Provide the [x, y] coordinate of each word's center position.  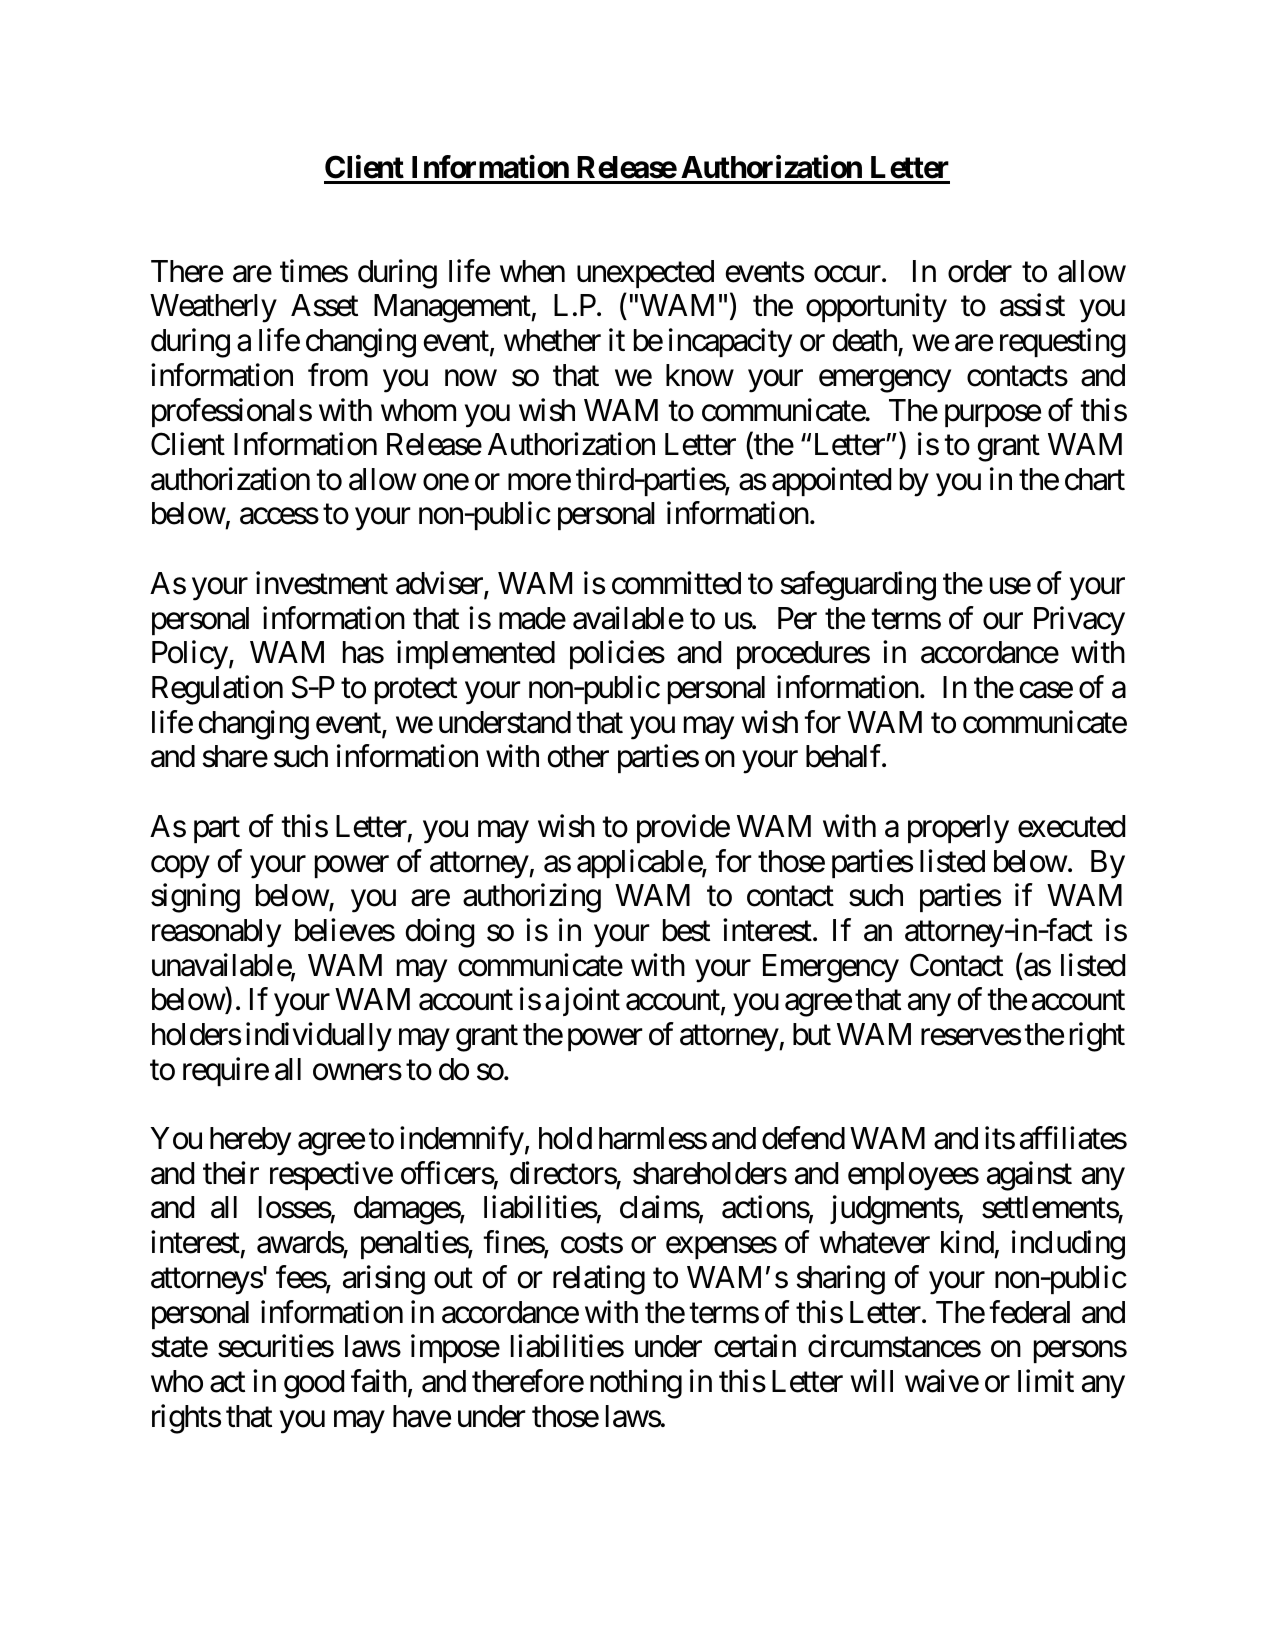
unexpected [645, 274]
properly [958, 829]
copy [180, 867]
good [314, 1384]
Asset [324, 305]
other [578, 756]
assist [1032, 305]
